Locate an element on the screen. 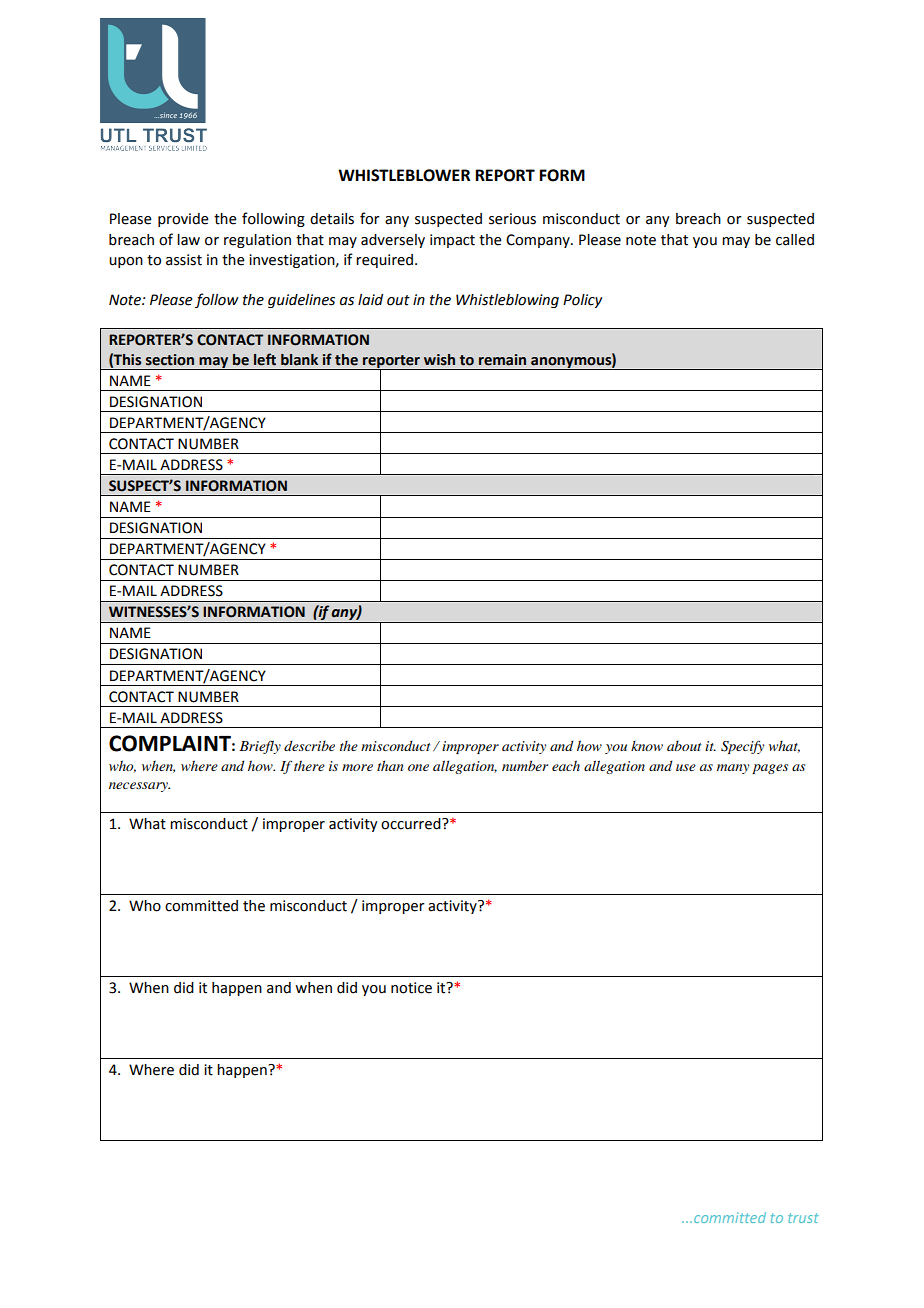 The image size is (924, 1308). many is located at coordinates (733, 769).
